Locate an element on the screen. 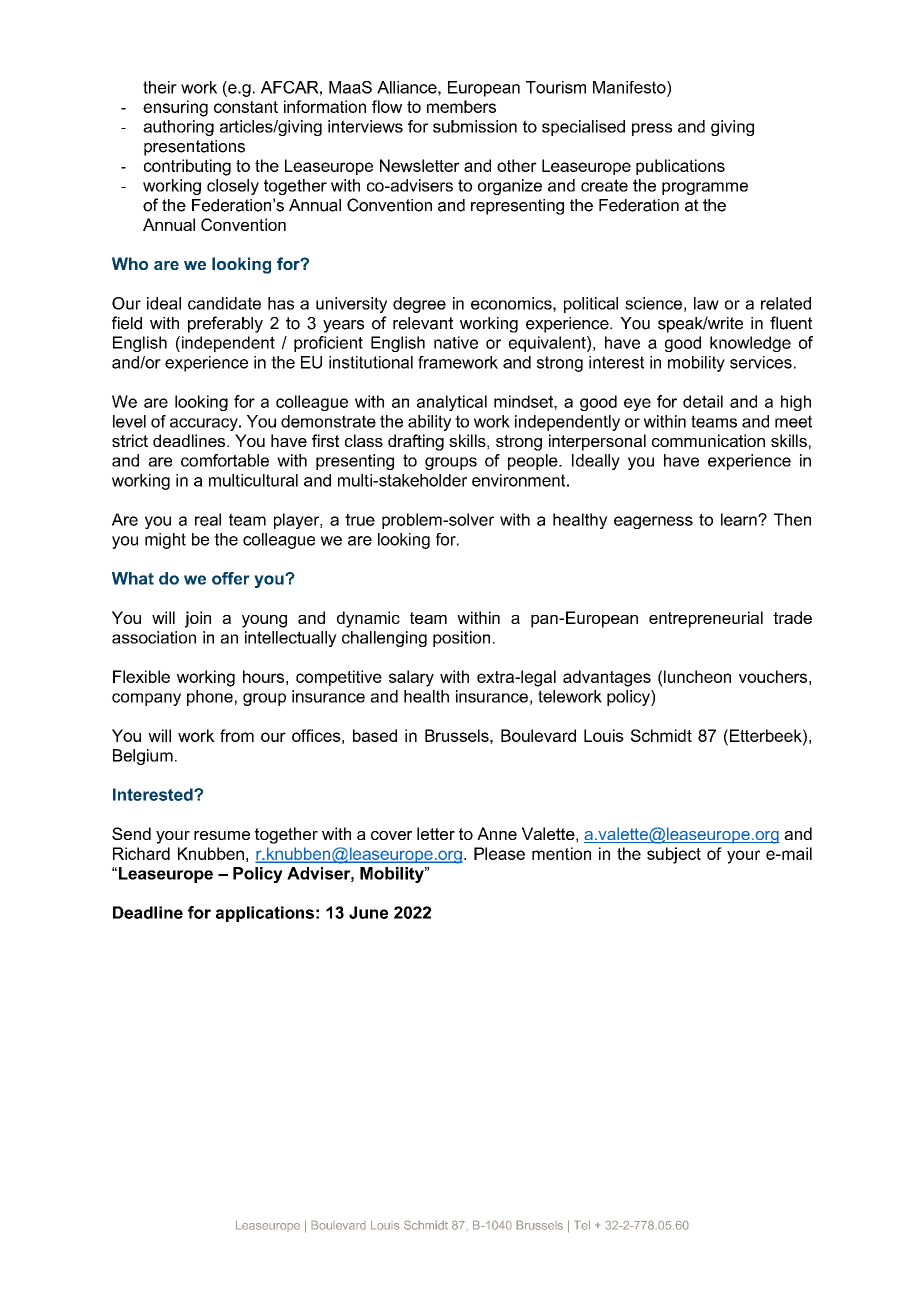 The height and width of the screenshot is (1308, 924). candidate is located at coordinates (224, 303).
